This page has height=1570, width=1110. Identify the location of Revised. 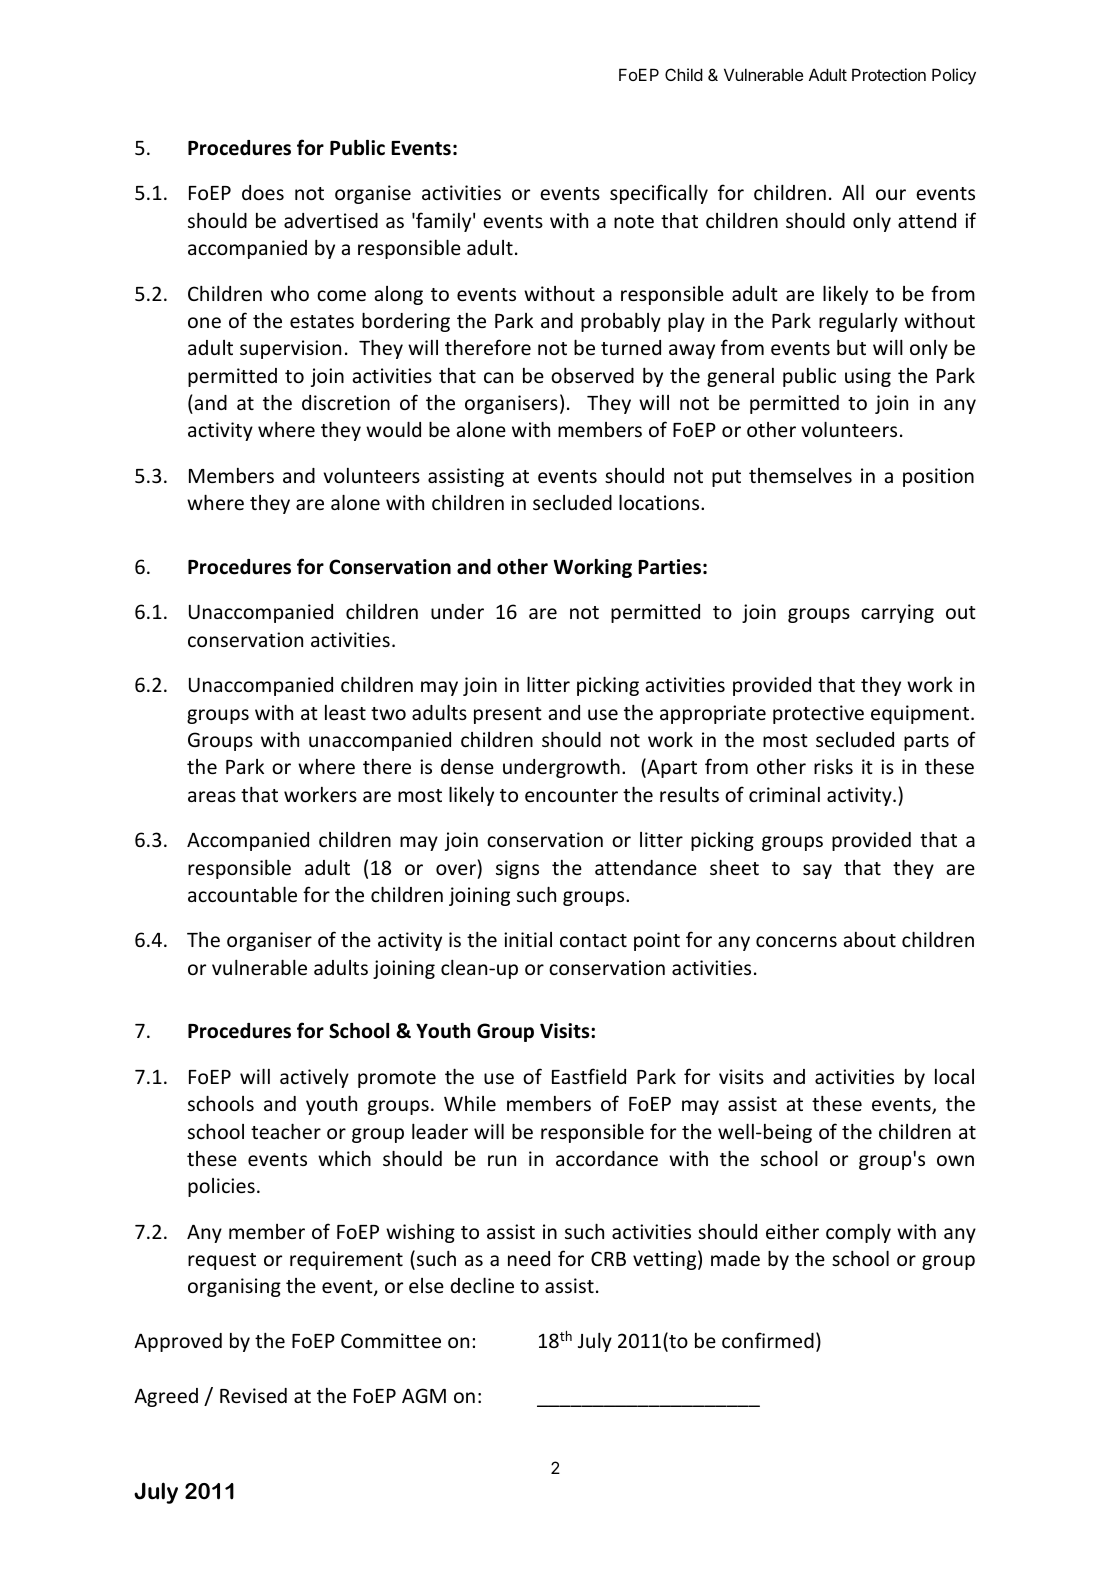
(253, 1395).
